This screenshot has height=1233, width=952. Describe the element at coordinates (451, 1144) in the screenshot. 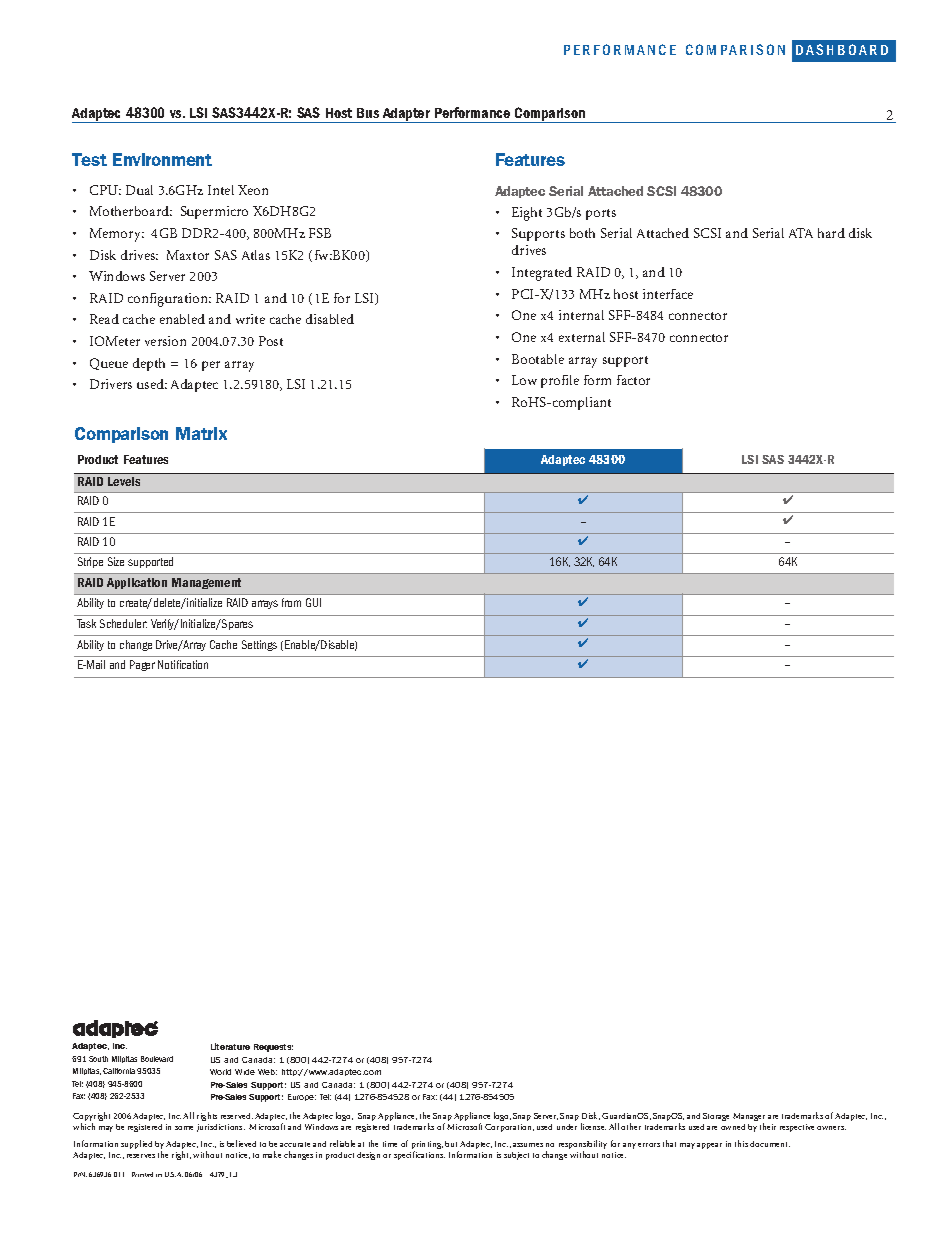

I see `but` at that location.
